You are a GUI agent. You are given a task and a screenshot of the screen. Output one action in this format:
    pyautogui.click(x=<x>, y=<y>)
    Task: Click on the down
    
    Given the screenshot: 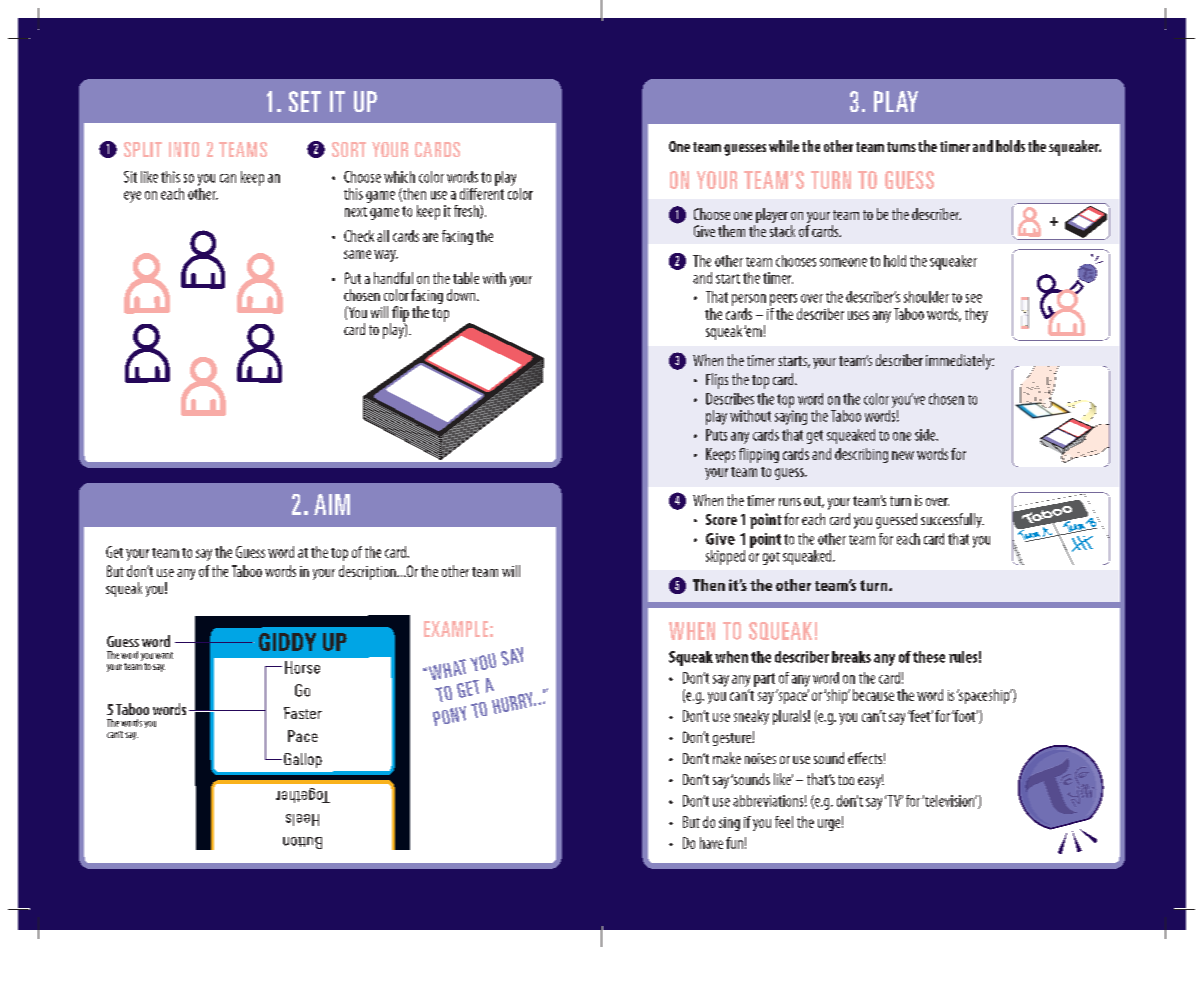 What is the action you would take?
    pyautogui.click(x=462, y=295)
